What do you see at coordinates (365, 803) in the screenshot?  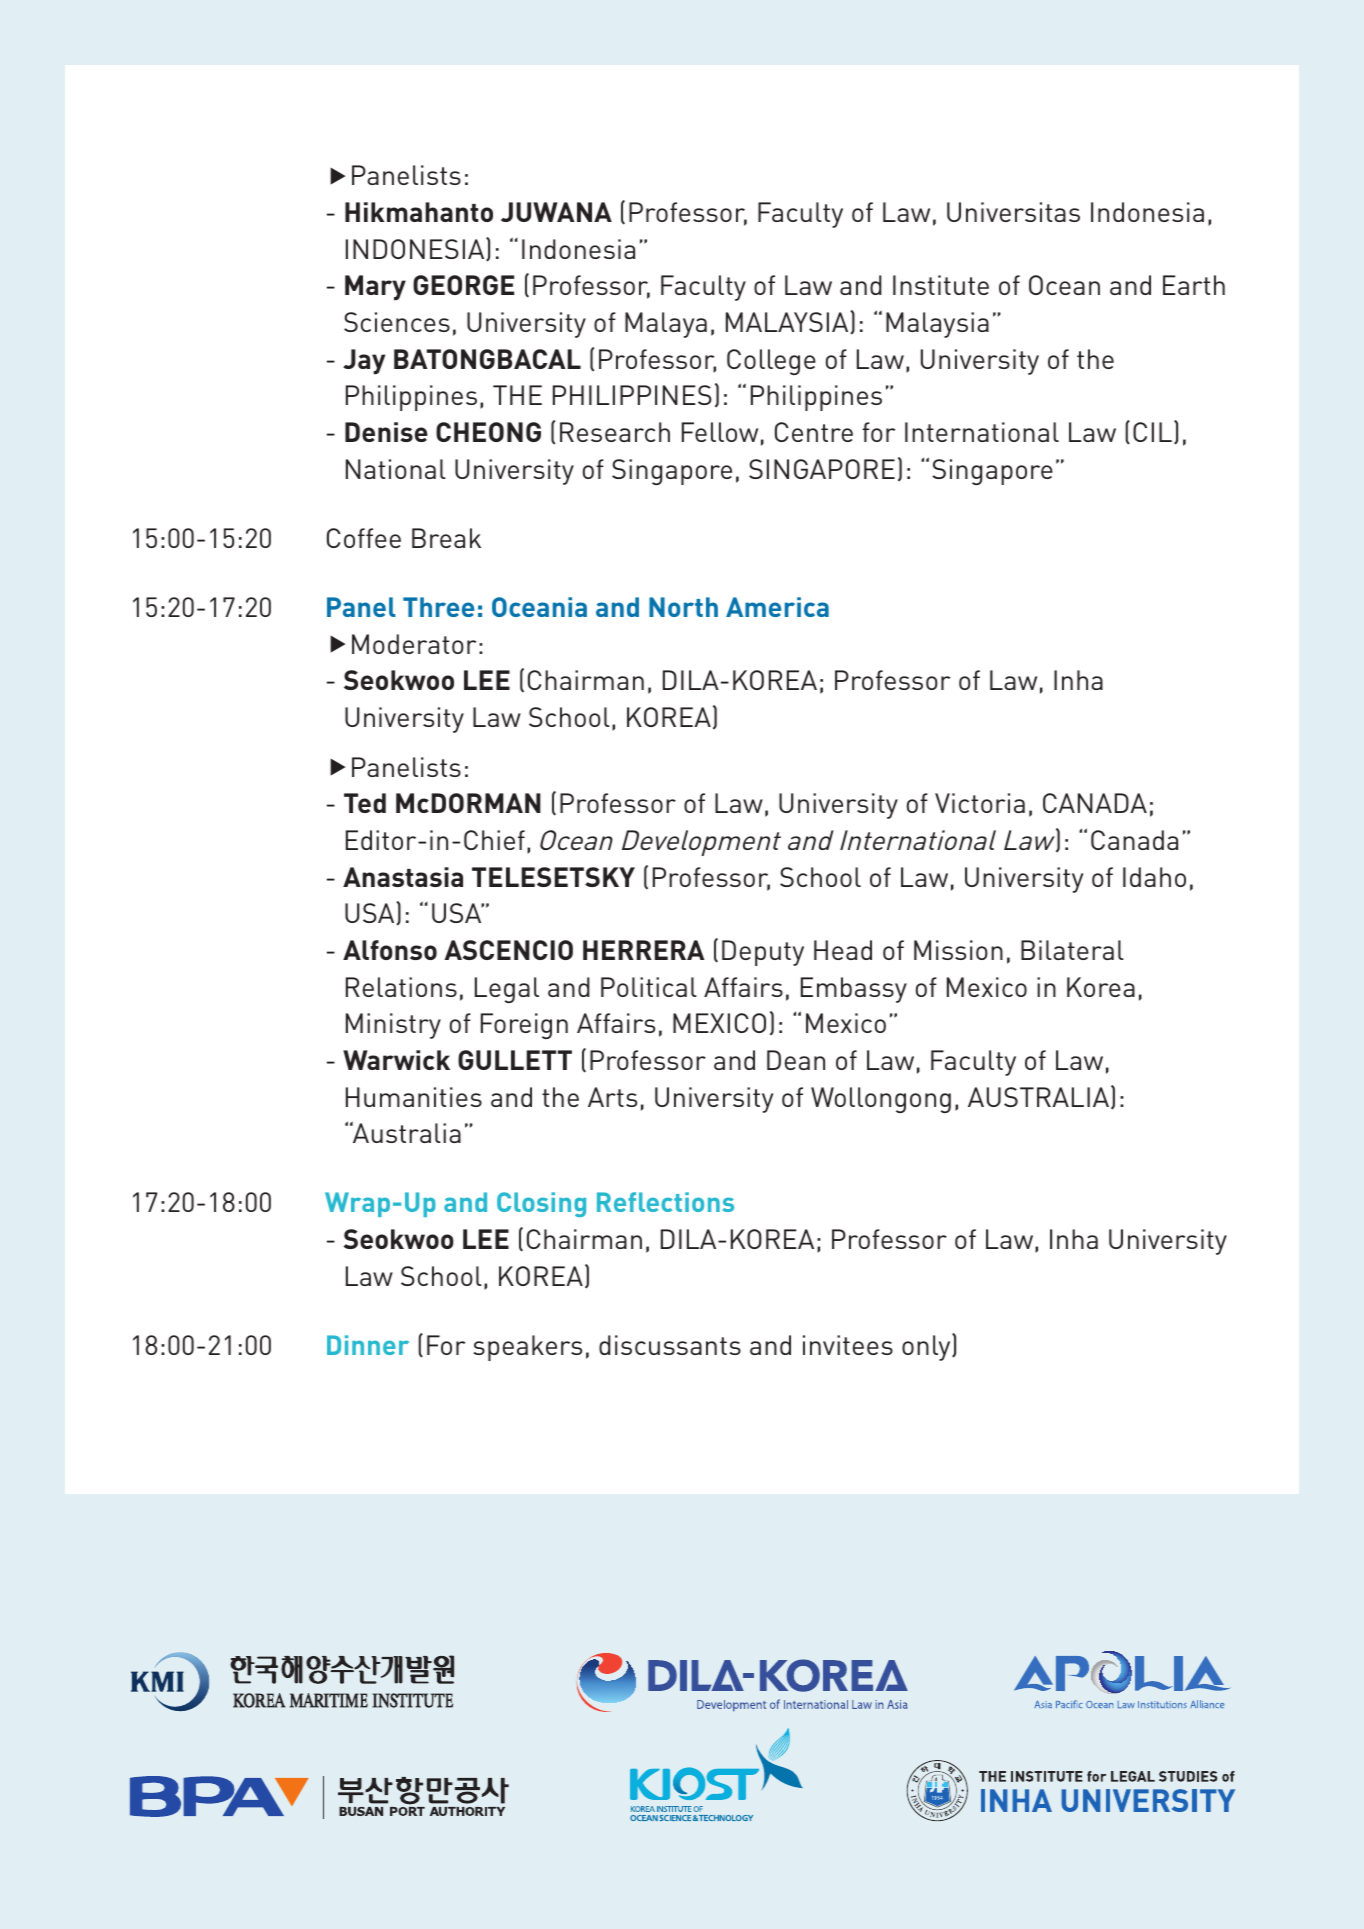 I see `Ted` at bounding box center [365, 803].
